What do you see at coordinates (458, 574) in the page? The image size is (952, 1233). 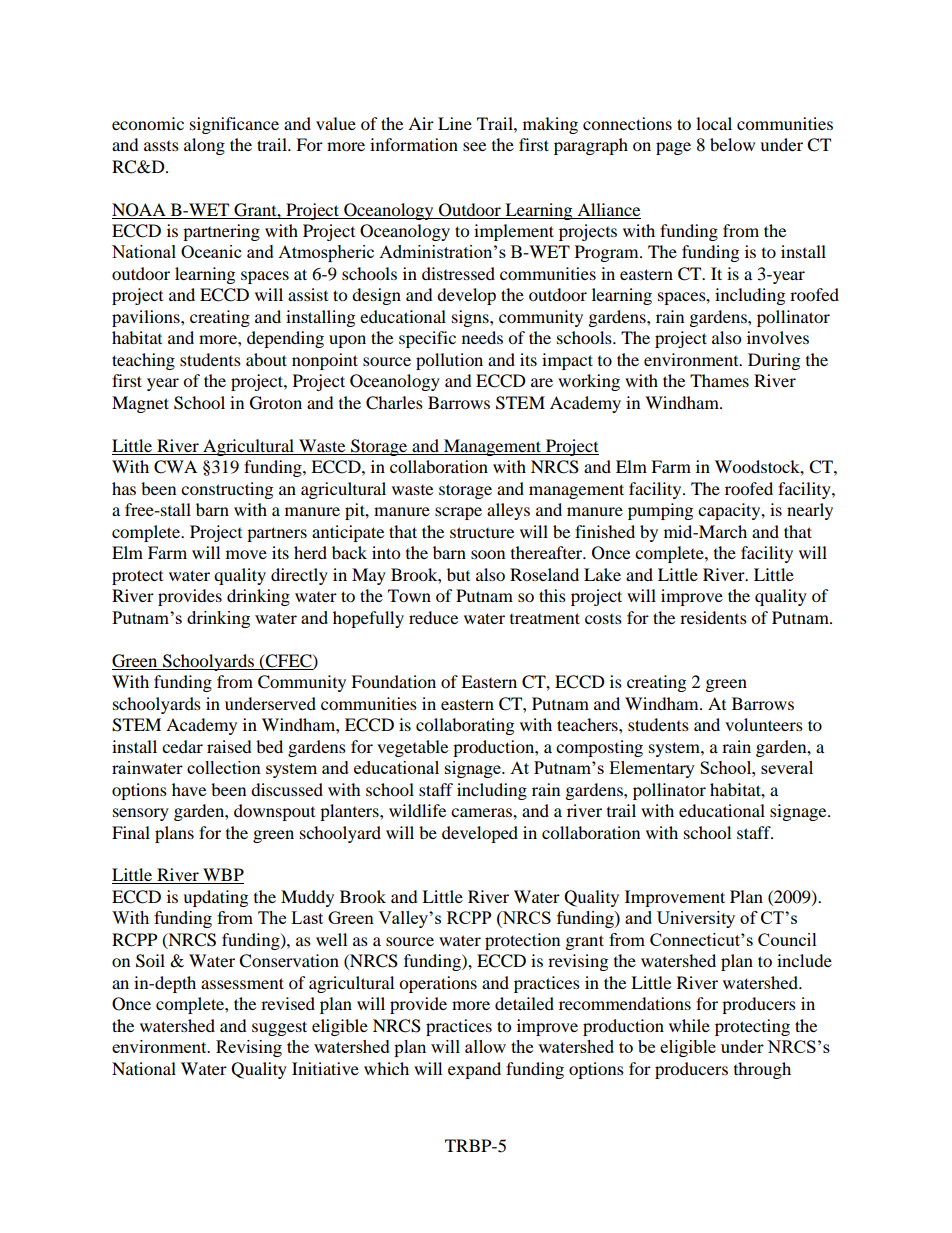 I see `but` at bounding box center [458, 574].
